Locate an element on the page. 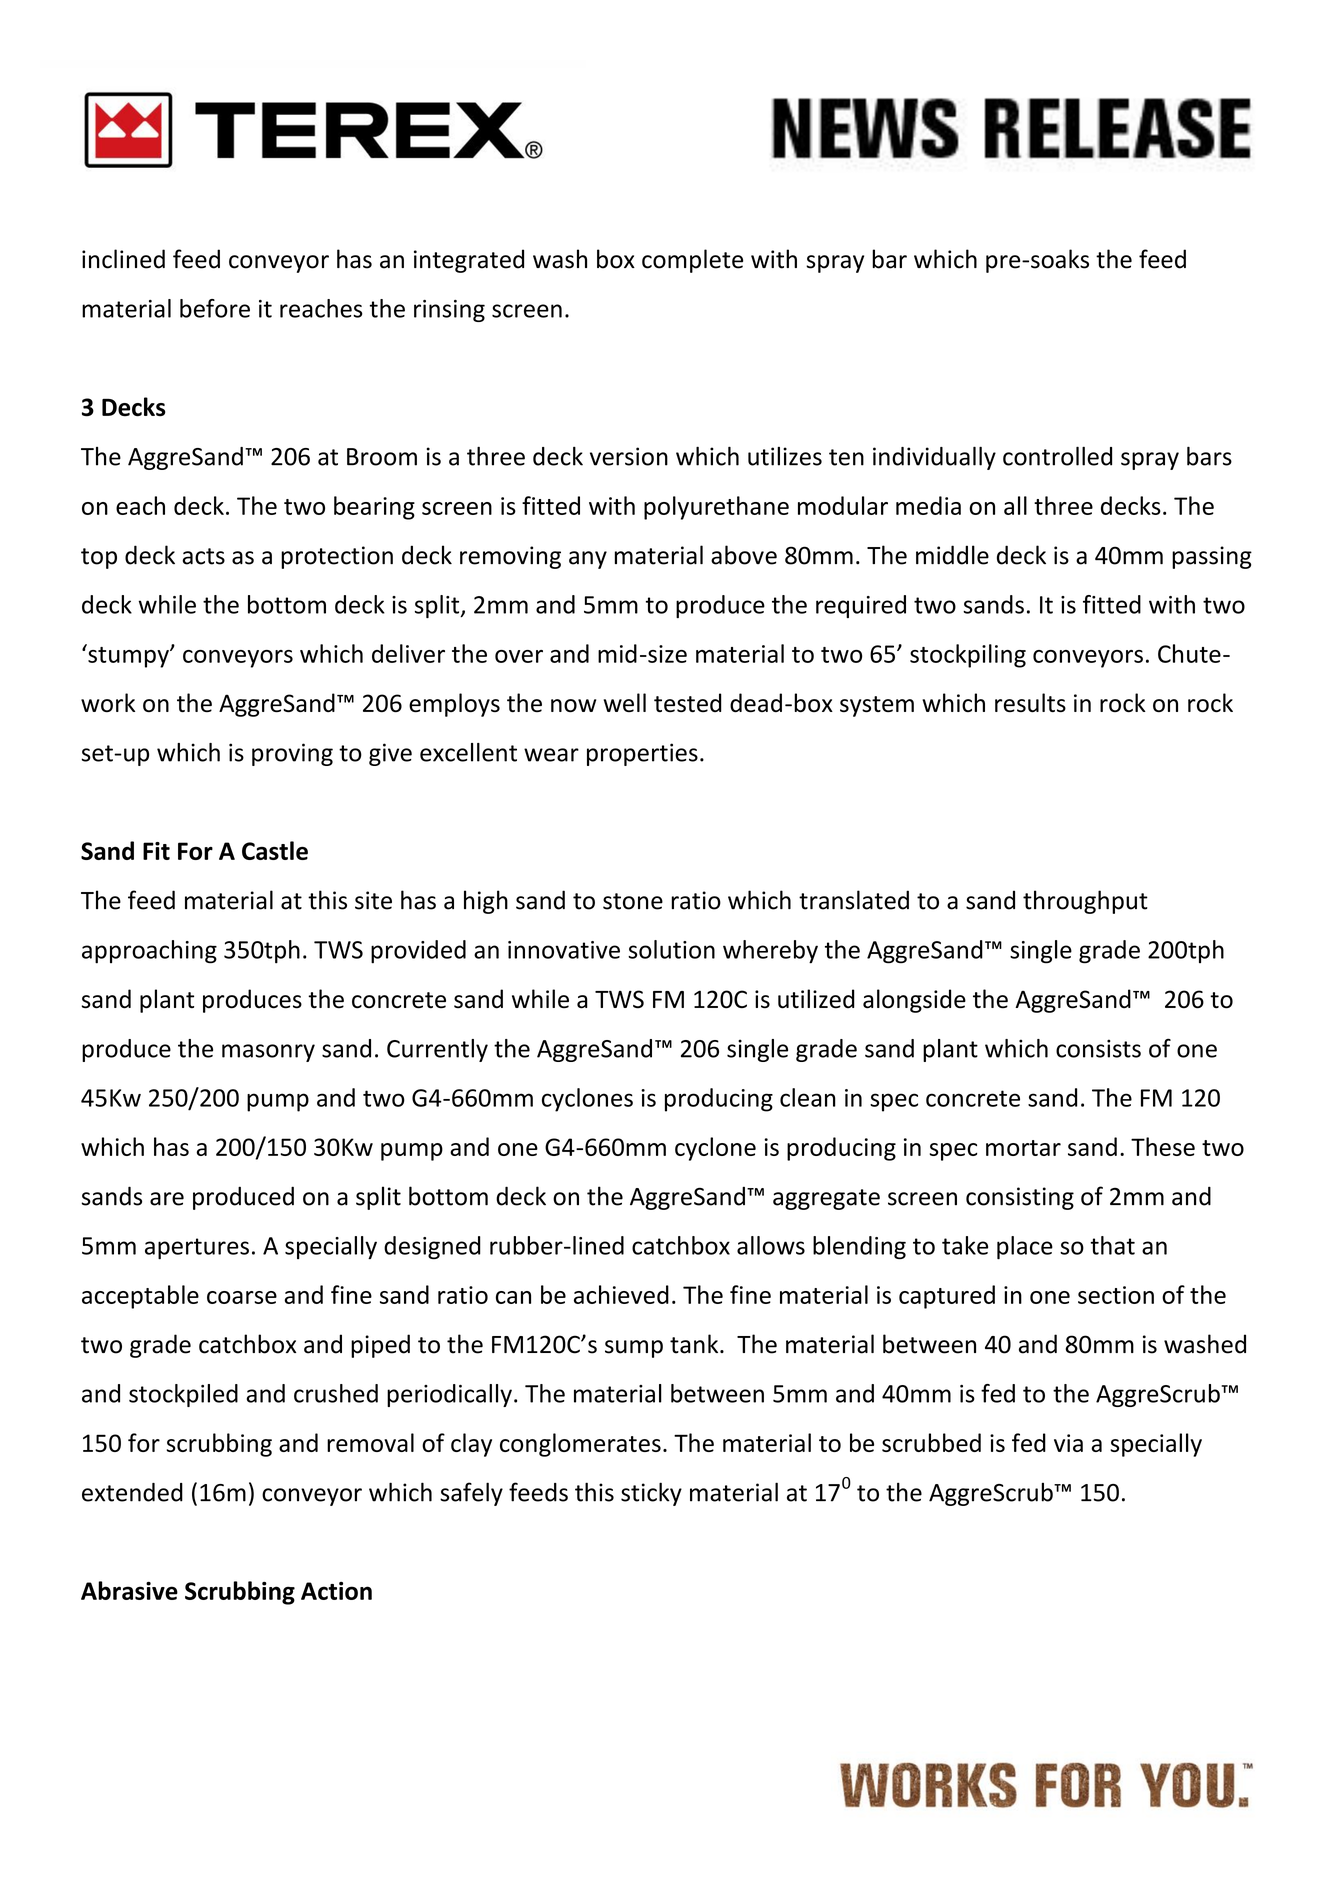 This image has height=1889, width=1336. Abrasive is located at coordinates (129, 1590).
